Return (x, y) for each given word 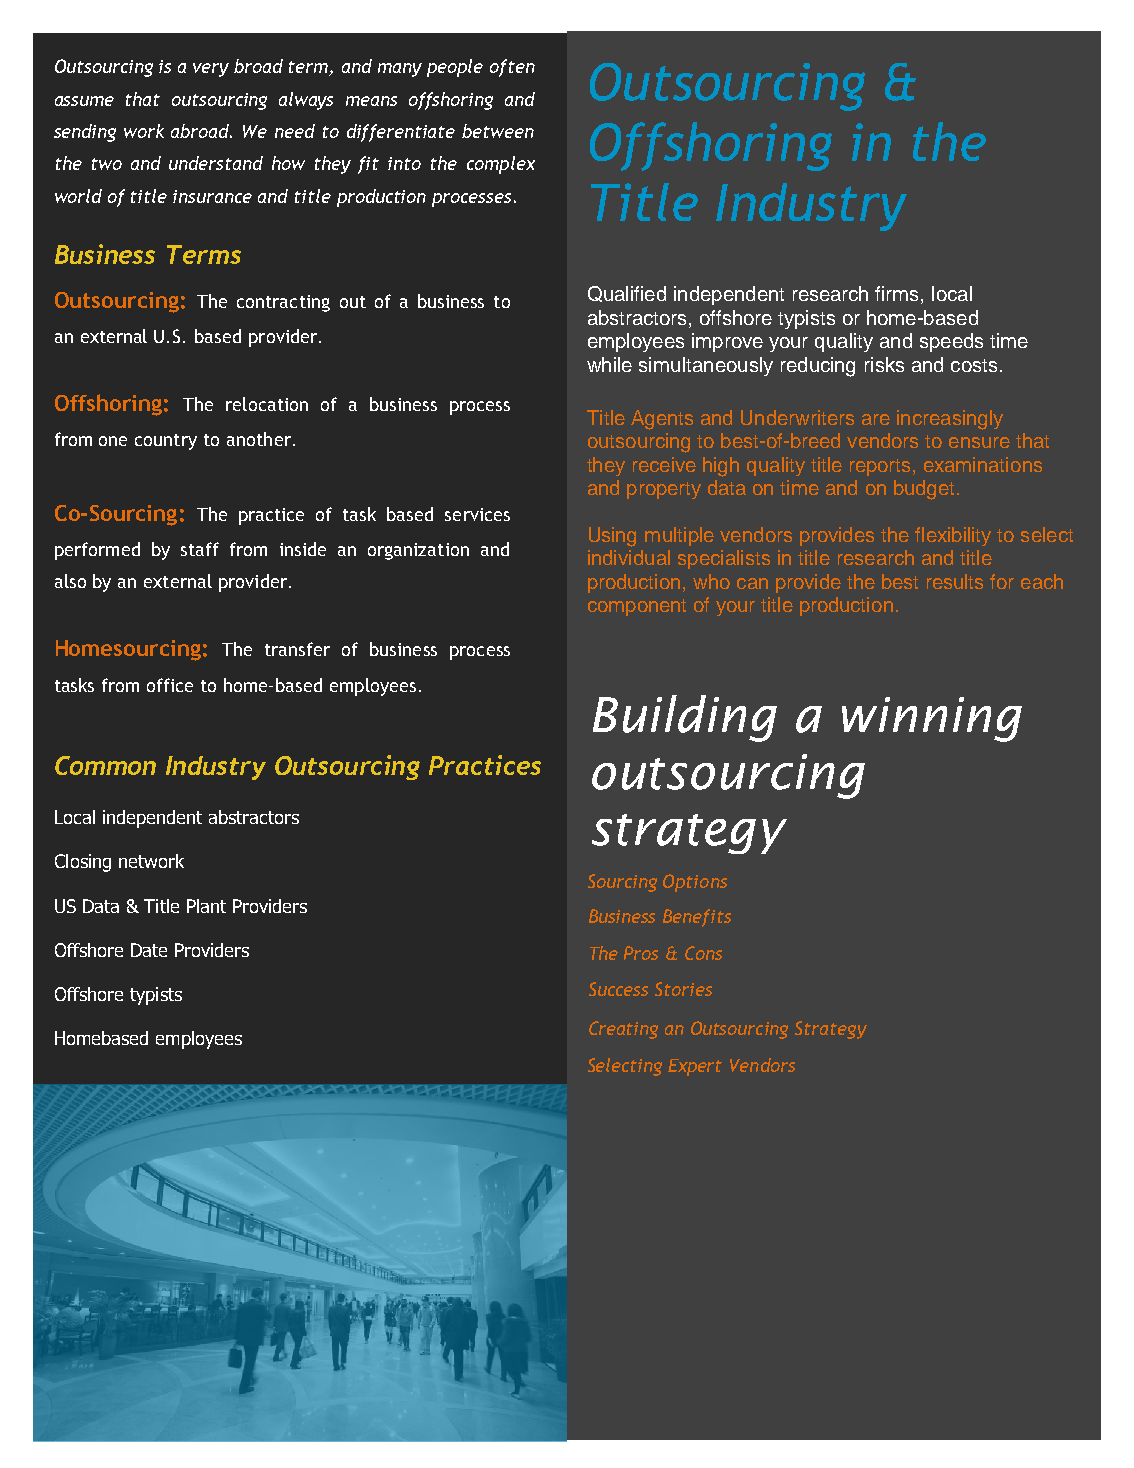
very (211, 70)
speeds (951, 342)
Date (149, 950)
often (512, 68)
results (955, 581)
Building (685, 718)
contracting (283, 303)
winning (932, 719)
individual (629, 557)
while (609, 364)
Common (105, 765)
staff (200, 549)
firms (898, 295)
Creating (623, 1030)
